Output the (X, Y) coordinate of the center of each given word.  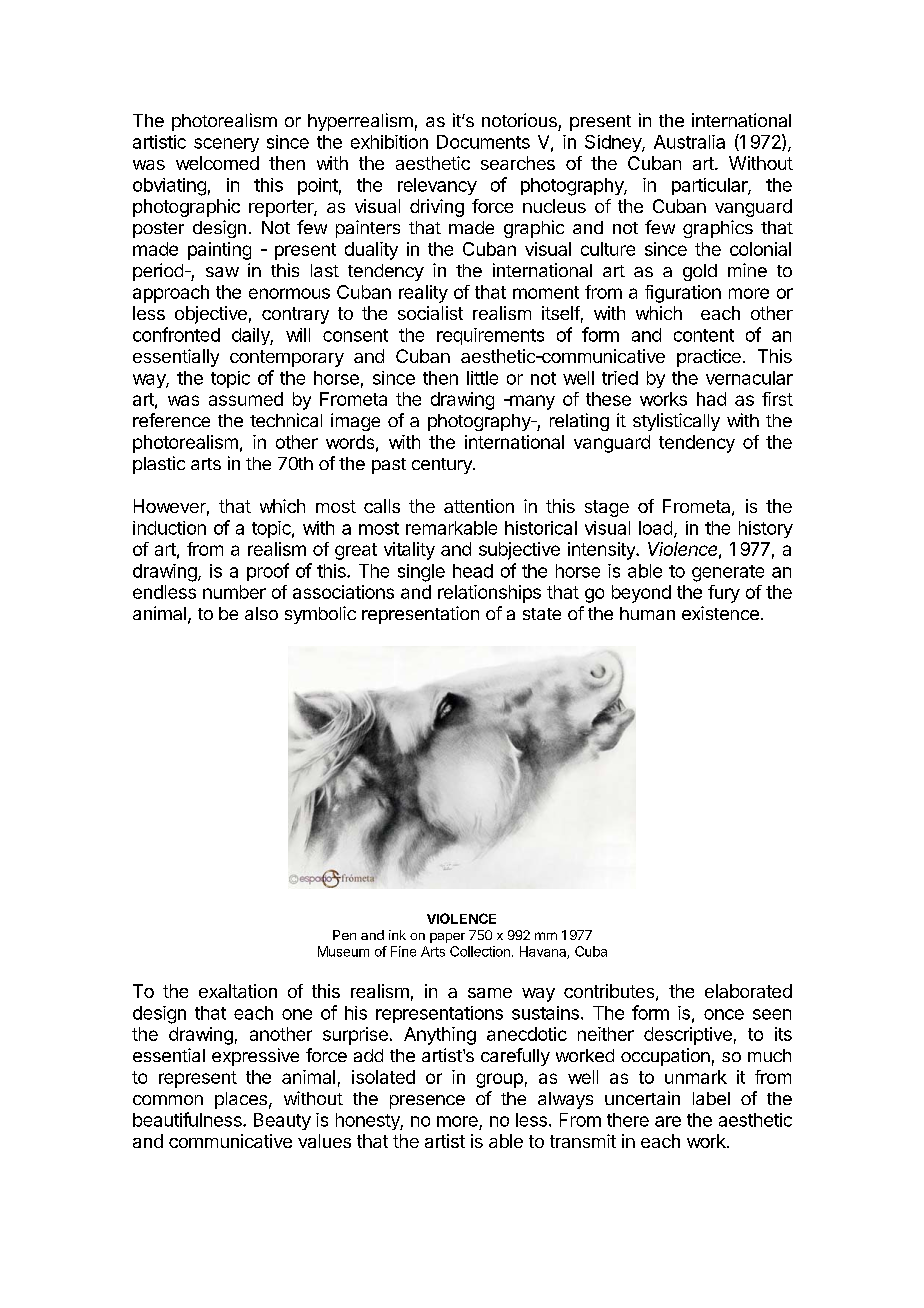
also (261, 613)
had (711, 399)
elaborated (748, 991)
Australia (689, 142)
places (241, 1100)
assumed (246, 399)
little (482, 378)
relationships (489, 594)
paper (447, 938)
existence (720, 613)
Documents (483, 142)
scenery (226, 145)
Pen (344, 935)
